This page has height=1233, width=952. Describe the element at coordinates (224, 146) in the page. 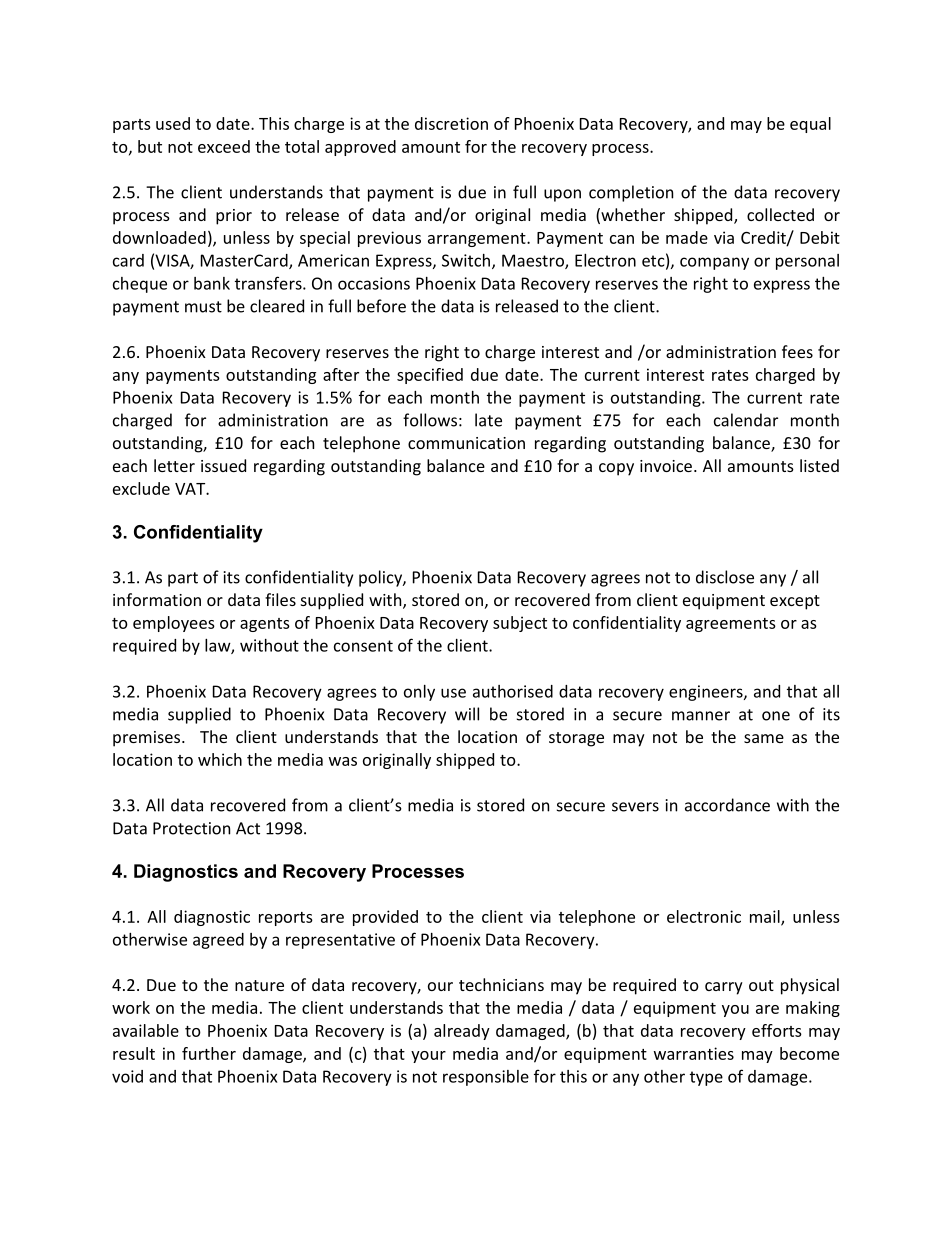

I see `exceed` at that location.
